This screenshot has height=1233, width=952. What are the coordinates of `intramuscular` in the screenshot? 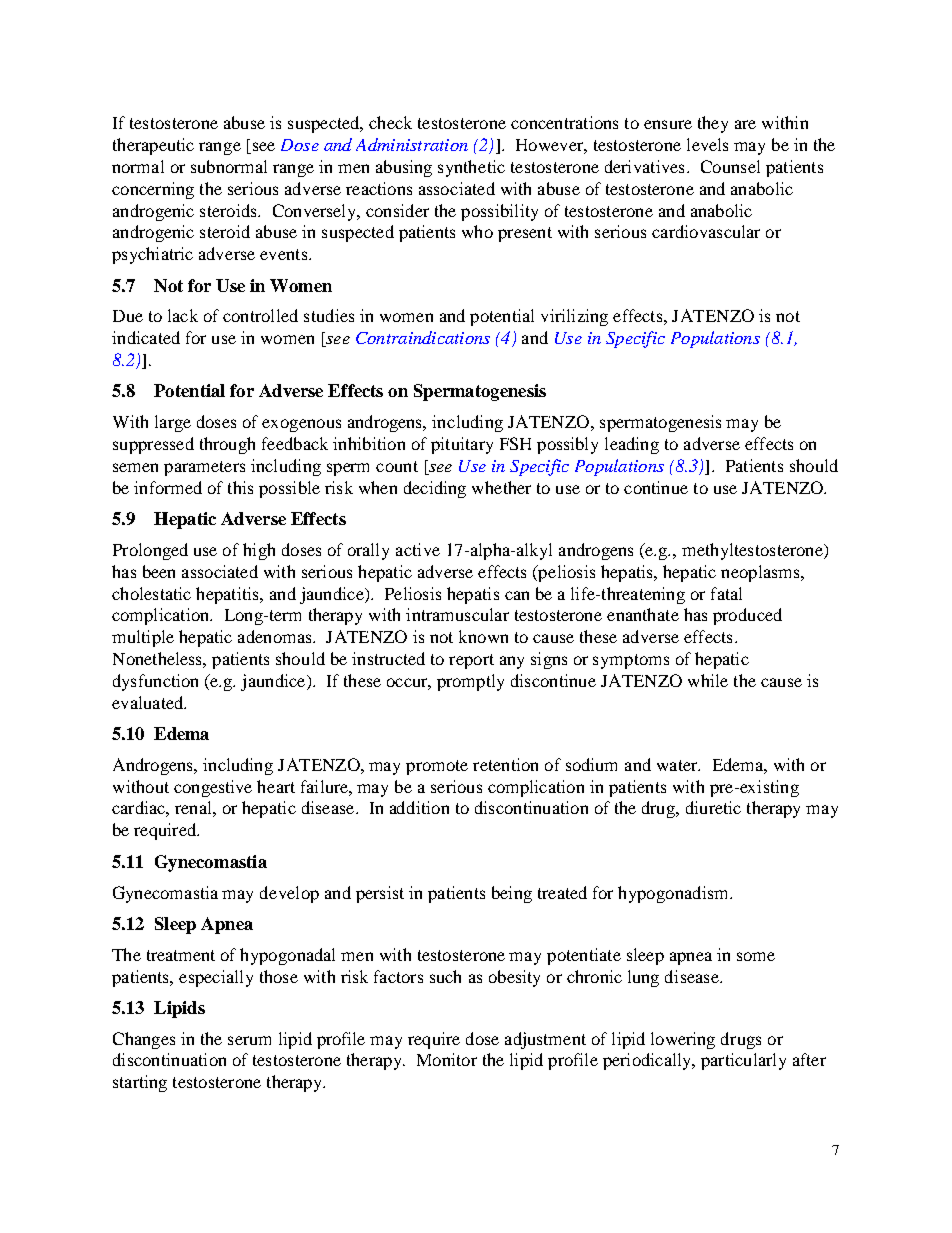 It's located at (457, 614).
